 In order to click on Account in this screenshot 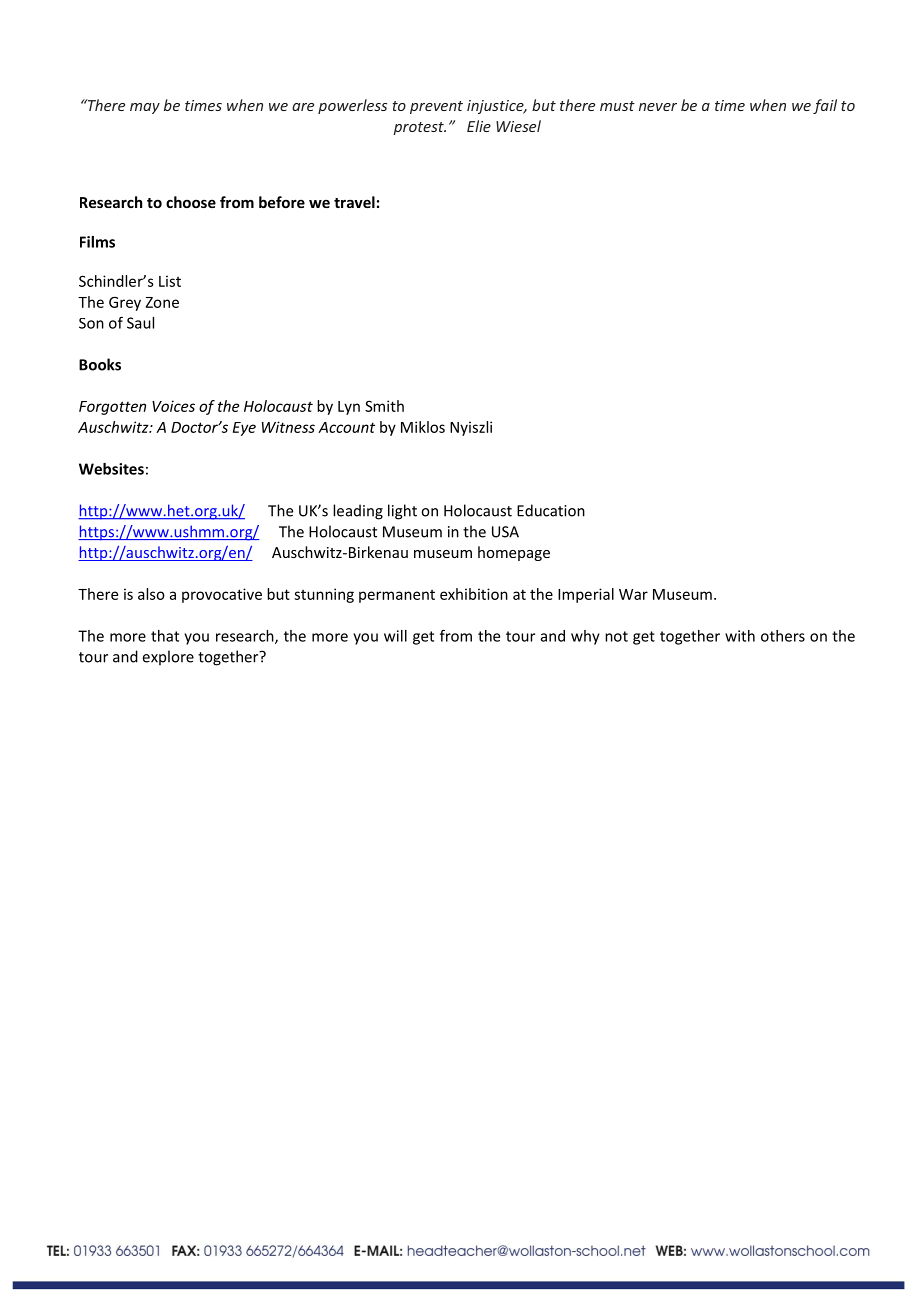, I will do `click(346, 427)`.
